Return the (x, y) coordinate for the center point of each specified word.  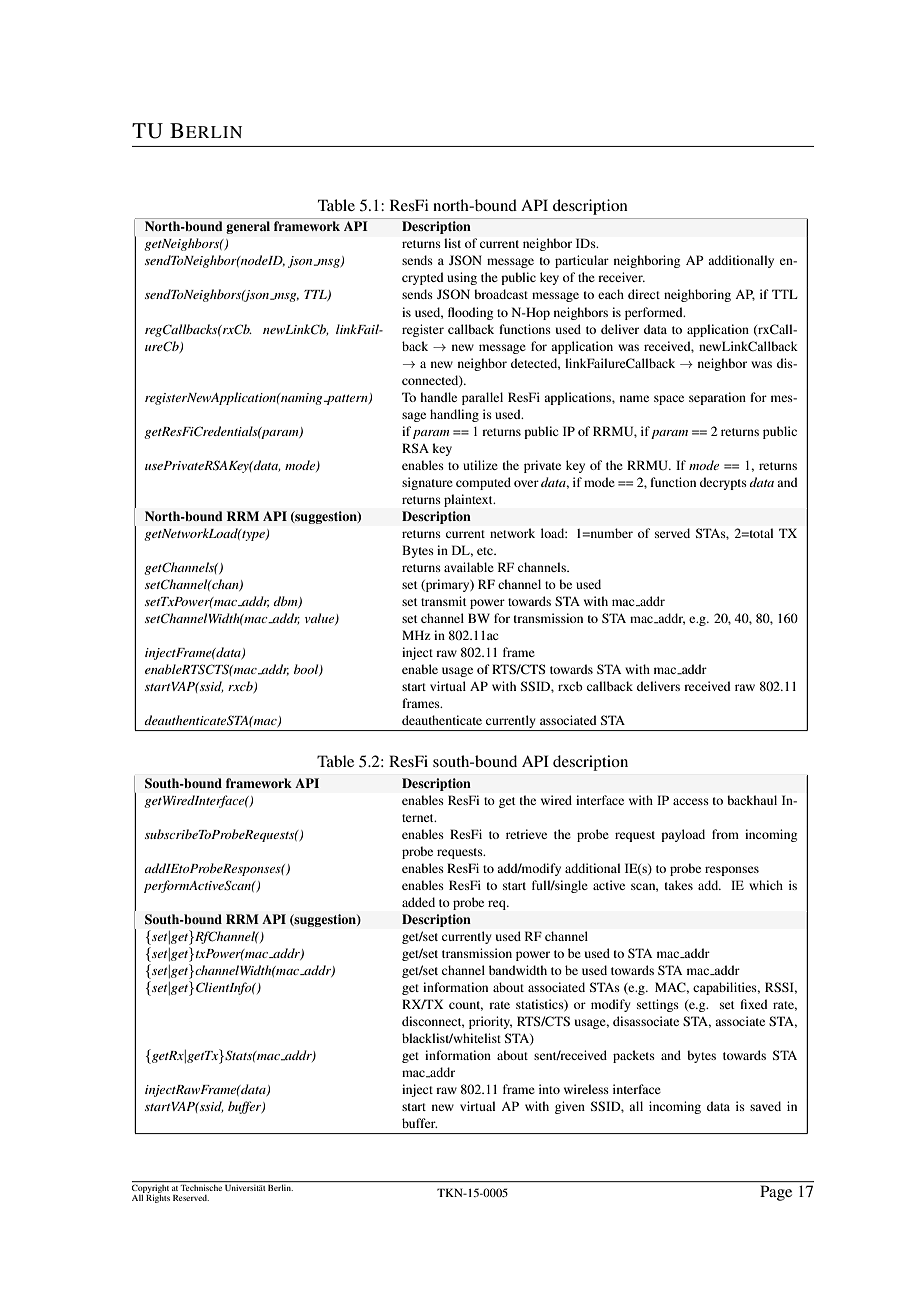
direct (644, 294)
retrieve (526, 834)
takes (679, 885)
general (248, 227)
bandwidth (518, 970)
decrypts (723, 483)
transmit (444, 601)
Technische (201, 1188)
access (691, 801)
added (418, 902)
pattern (347, 399)
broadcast (501, 294)
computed (483, 483)
